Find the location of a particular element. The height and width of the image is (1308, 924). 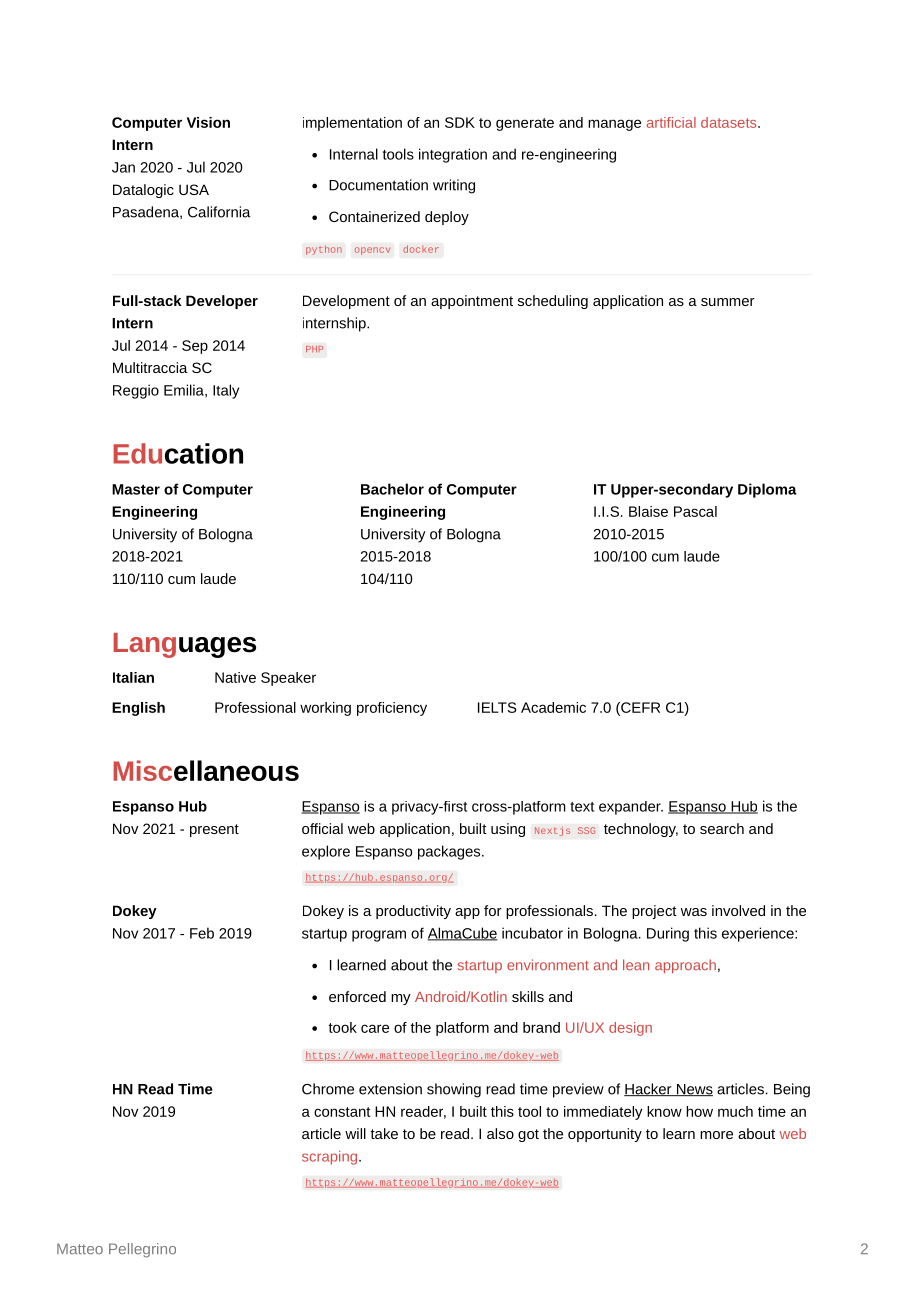

Vision is located at coordinates (208, 122).
